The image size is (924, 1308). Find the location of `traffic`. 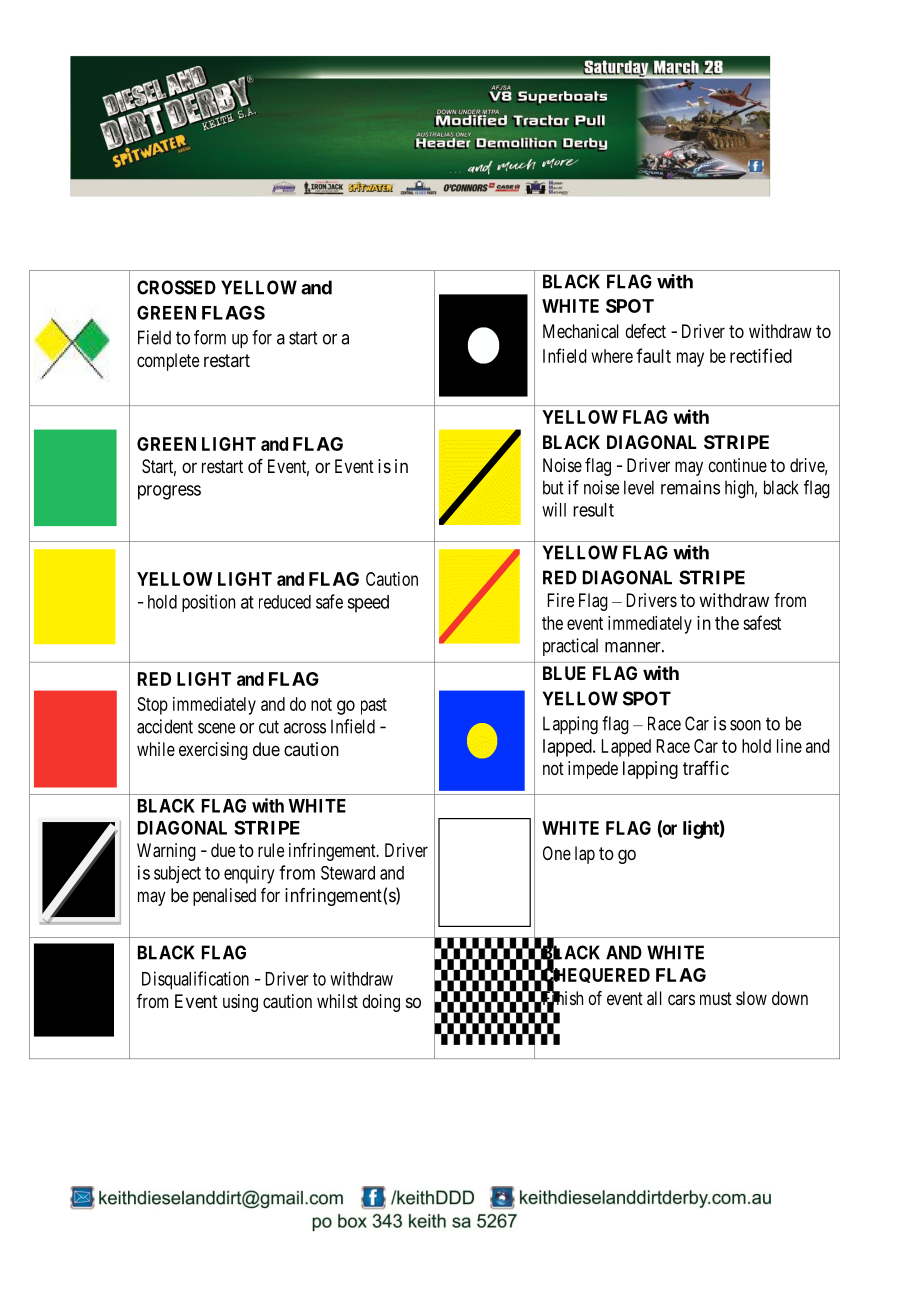

traffic is located at coordinates (706, 768).
